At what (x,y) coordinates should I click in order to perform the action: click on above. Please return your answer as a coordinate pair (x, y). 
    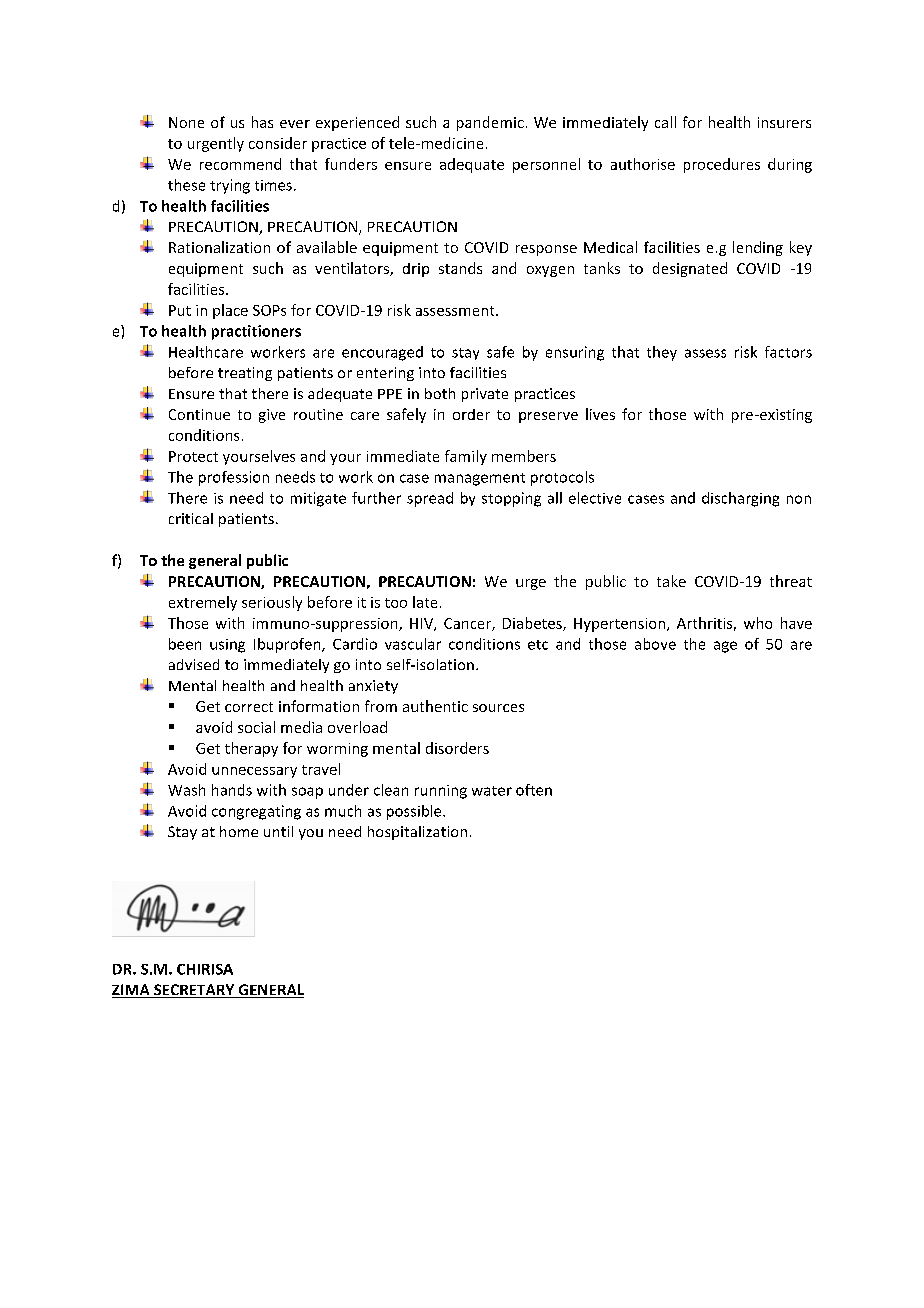
    Looking at the image, I should click on (655, 644).
